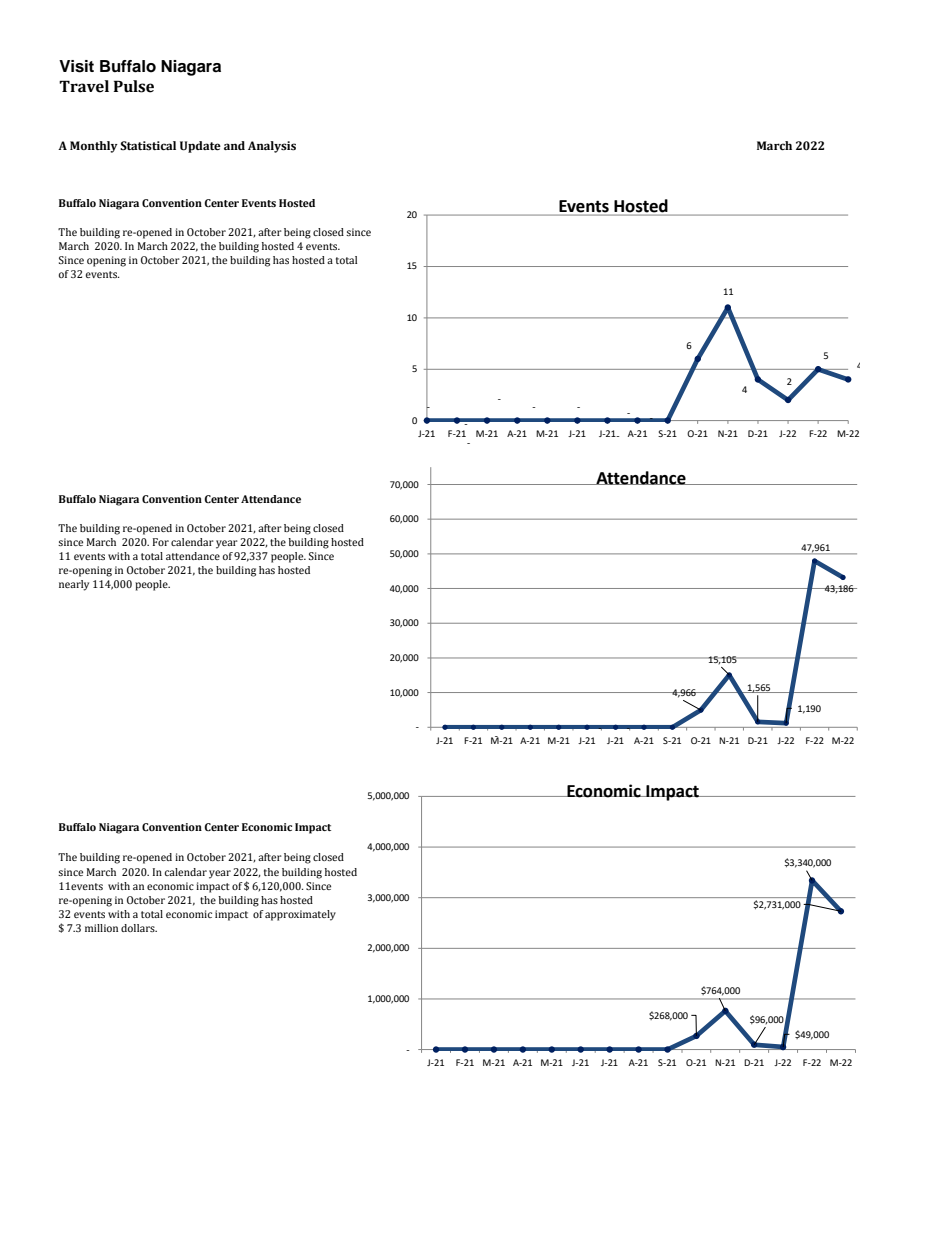 This screenshot has width=952, height=1233. I want to click on approximately, so click(300, 915).
